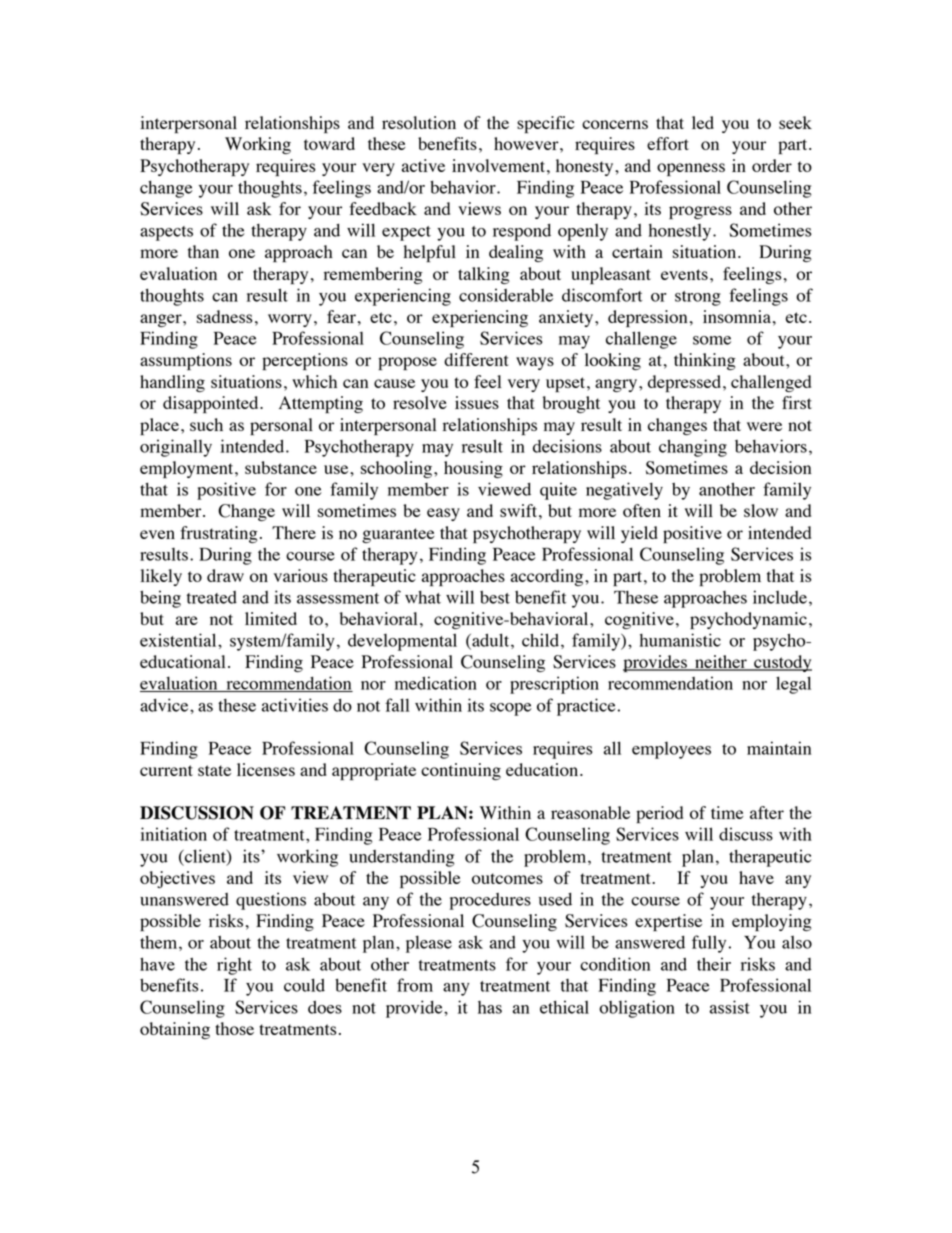 The width and height of the page is (952, 1233). I want to click on those, so click(234, 1028).
